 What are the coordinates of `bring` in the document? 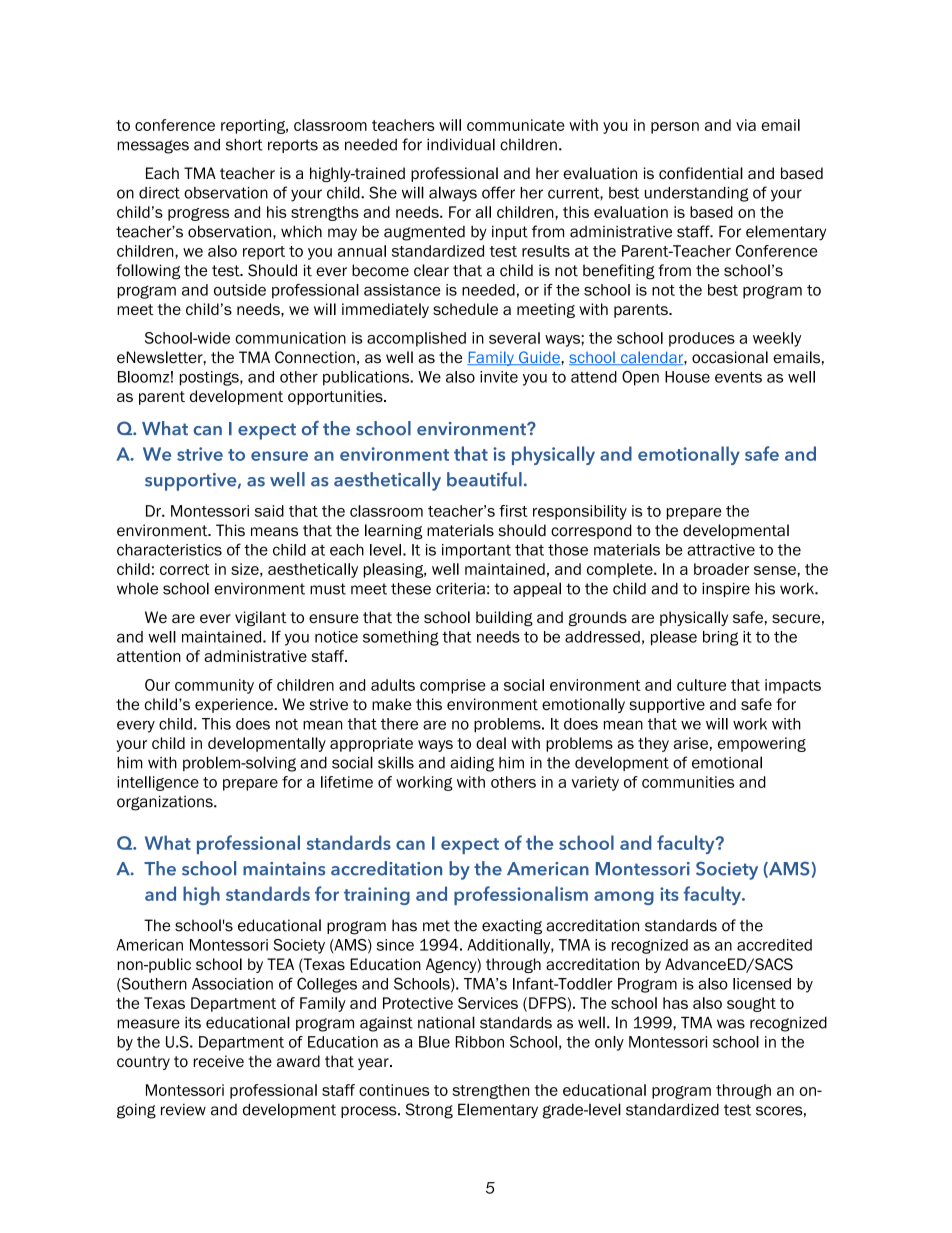 It's located at (720, 638).
